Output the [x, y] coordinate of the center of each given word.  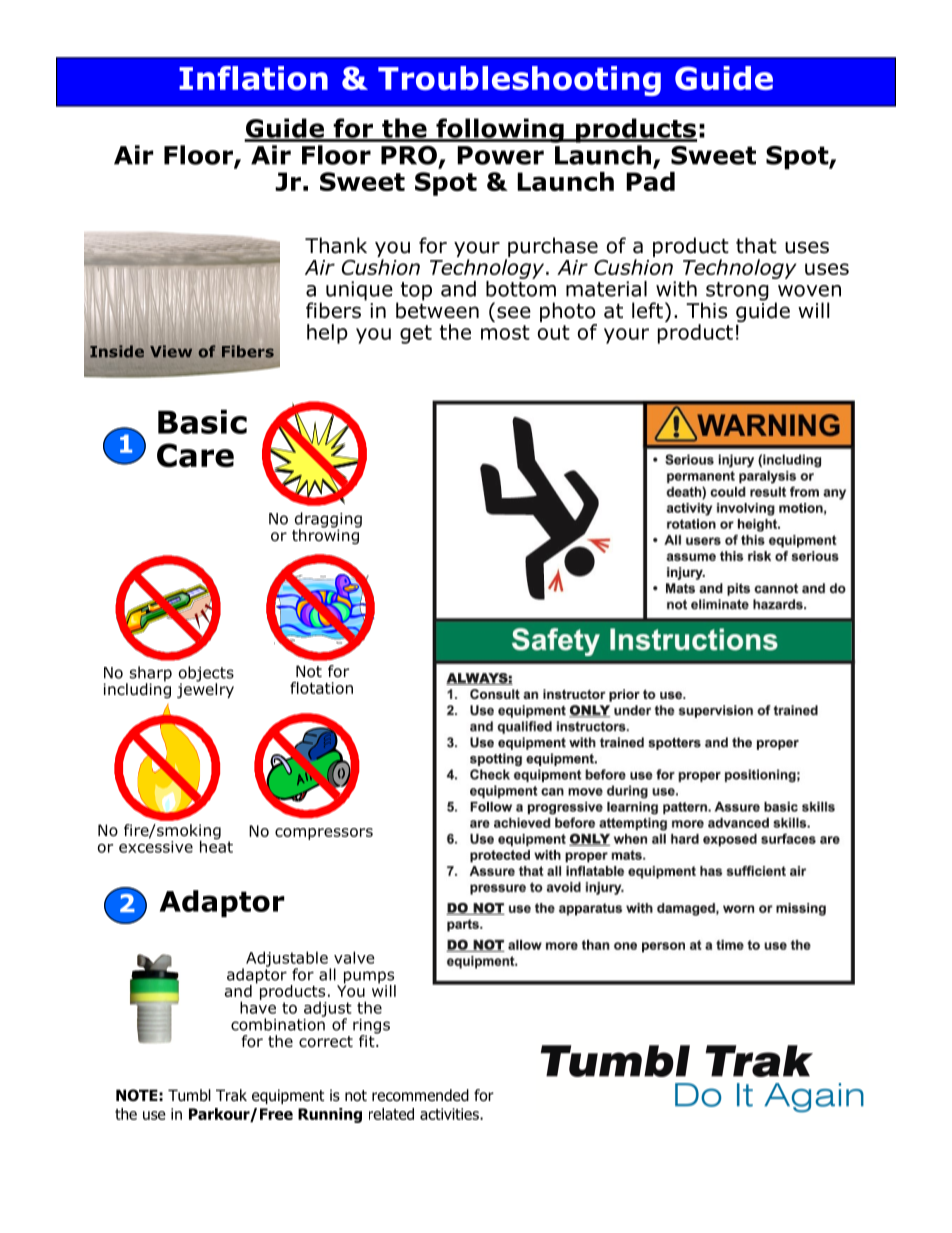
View [171, 351]
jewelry [205, 689]
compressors [324, 834]
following [500, 130]
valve [354, 957]
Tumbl [189, 1095]
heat [216, 845]
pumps [370, 978]
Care [195, 455]
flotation [321, 688]
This [706, 310]
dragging [328, 521]
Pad [650, 181]
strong [737, 291]
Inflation [253, 78]
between [437, 309]
